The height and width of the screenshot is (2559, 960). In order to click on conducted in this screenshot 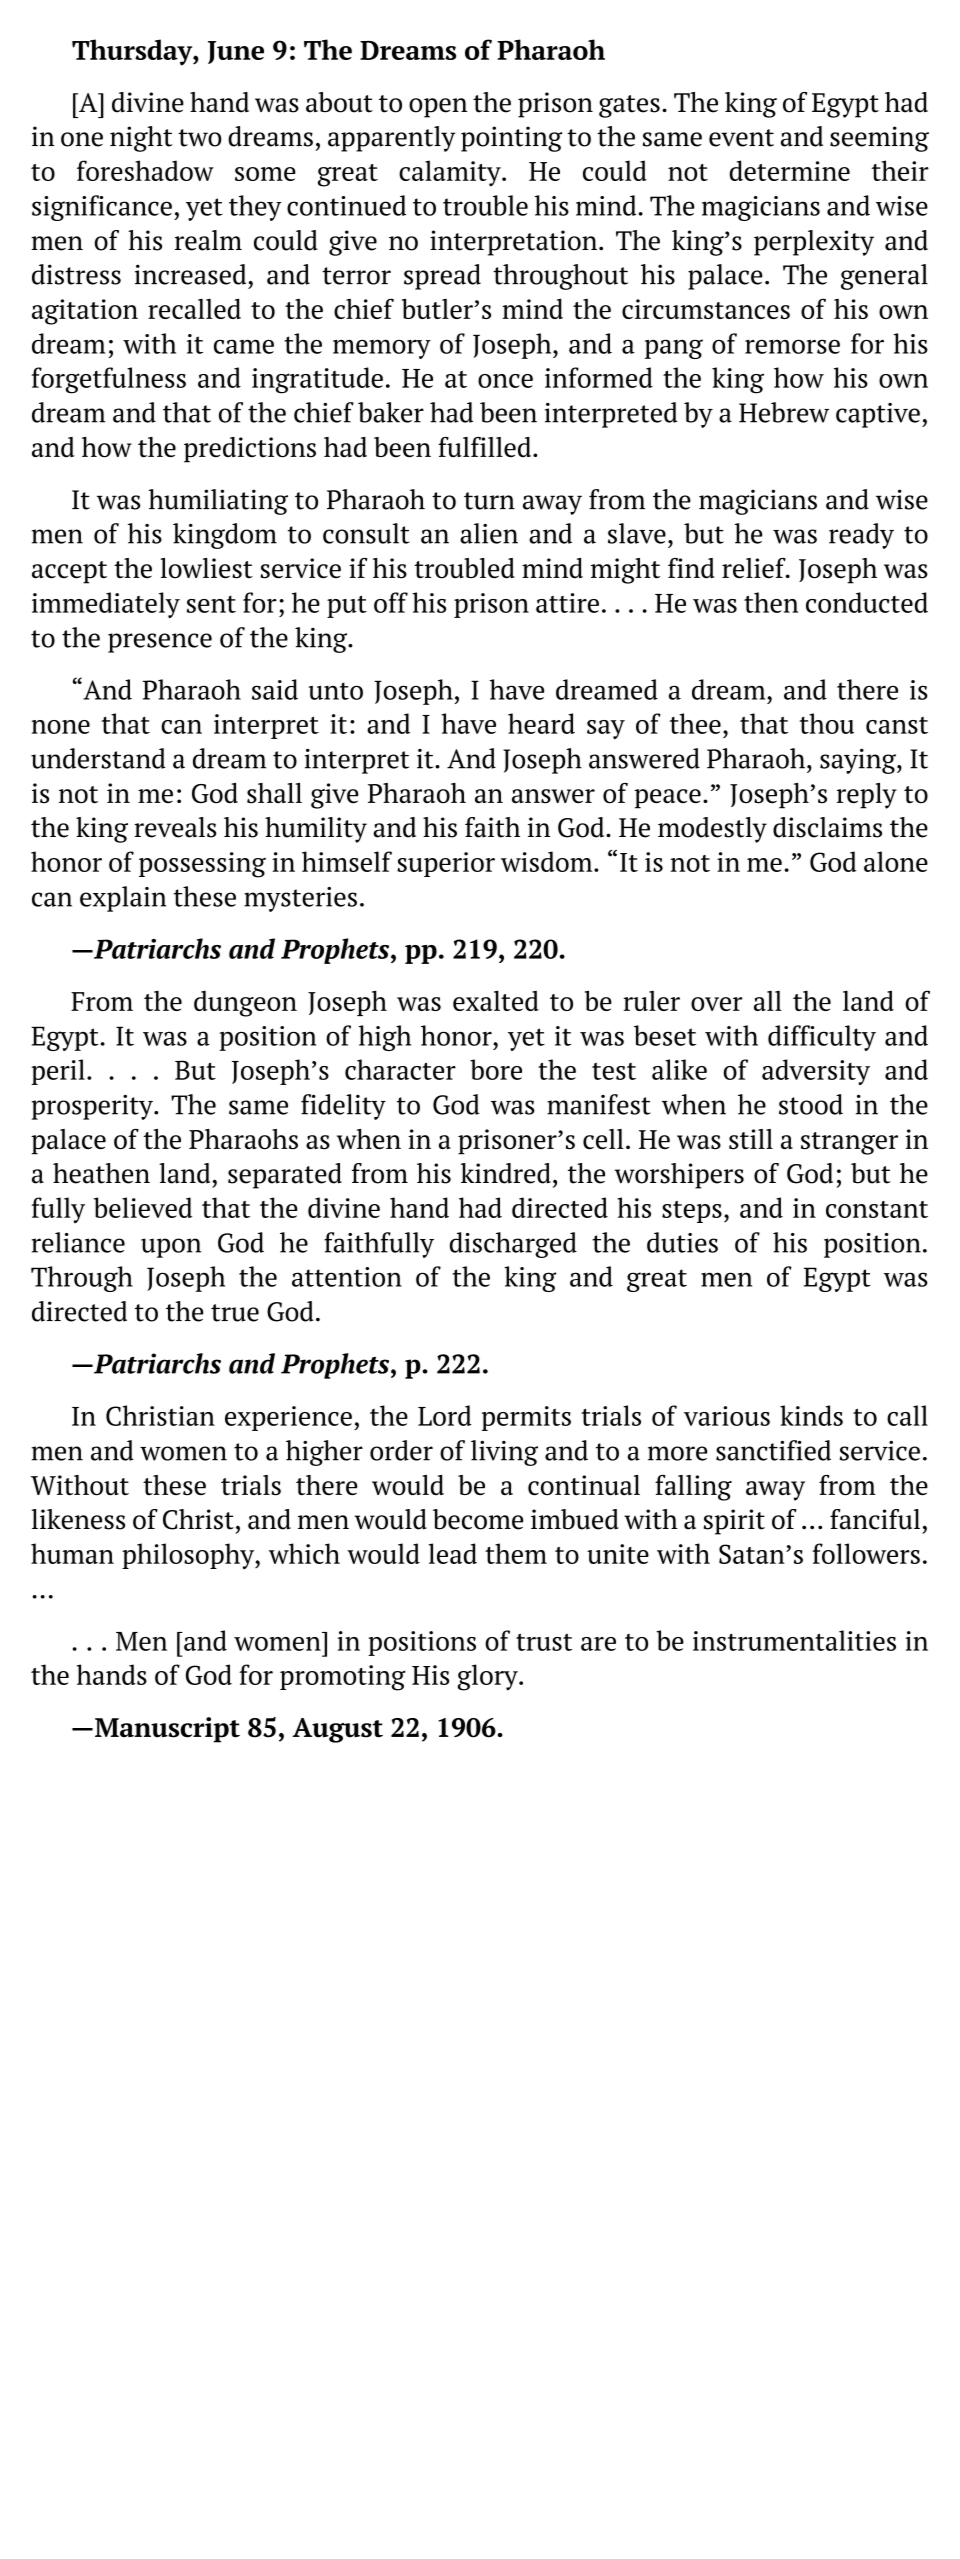, I will do `click(867, 602)`.
